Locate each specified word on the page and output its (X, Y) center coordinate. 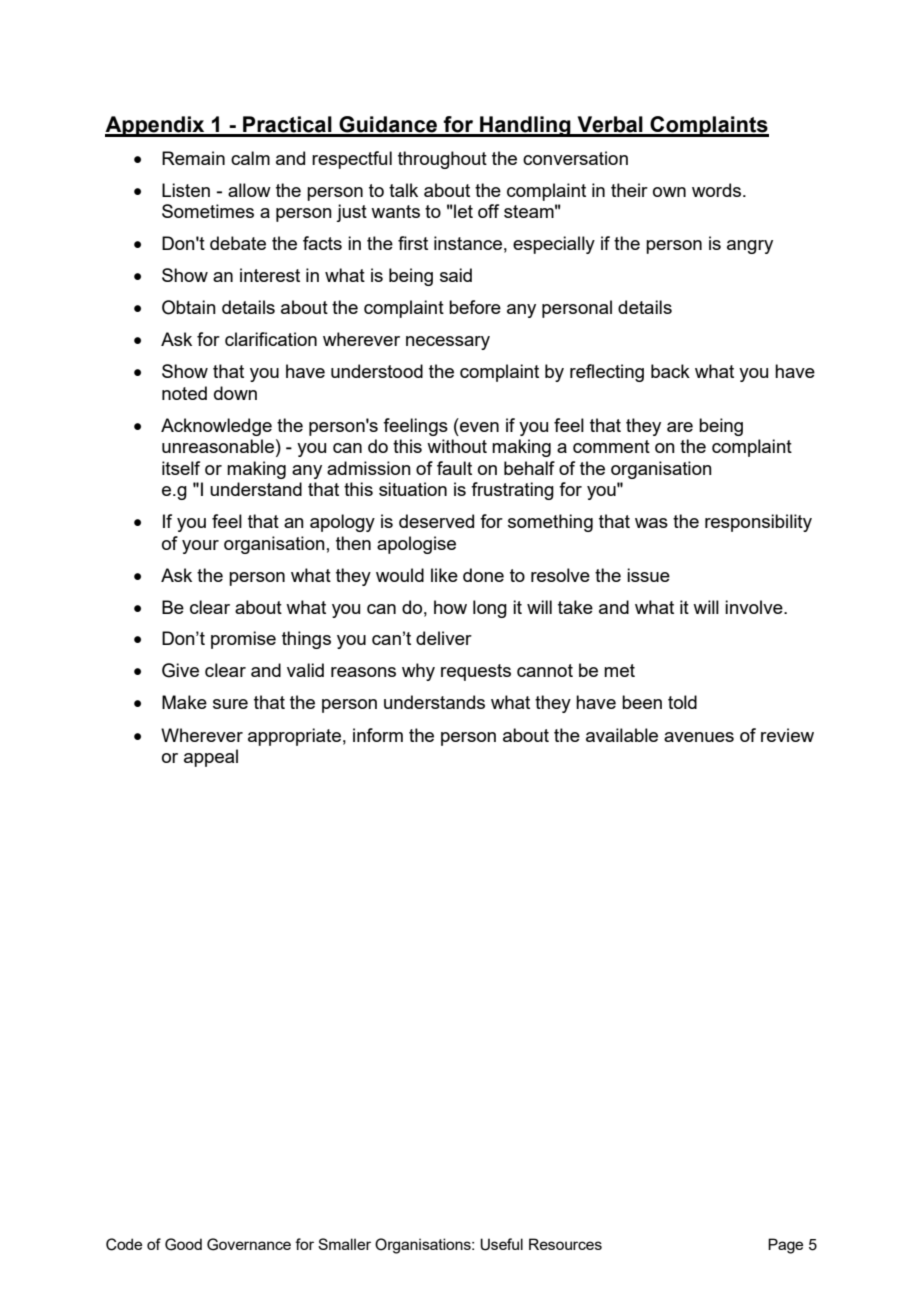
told (682, 702)
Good (183, 1244)
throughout (442, 160)
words (716, 190)
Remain (193, 158)
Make (184, 702)
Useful (501, 1244)
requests (476, 672)
